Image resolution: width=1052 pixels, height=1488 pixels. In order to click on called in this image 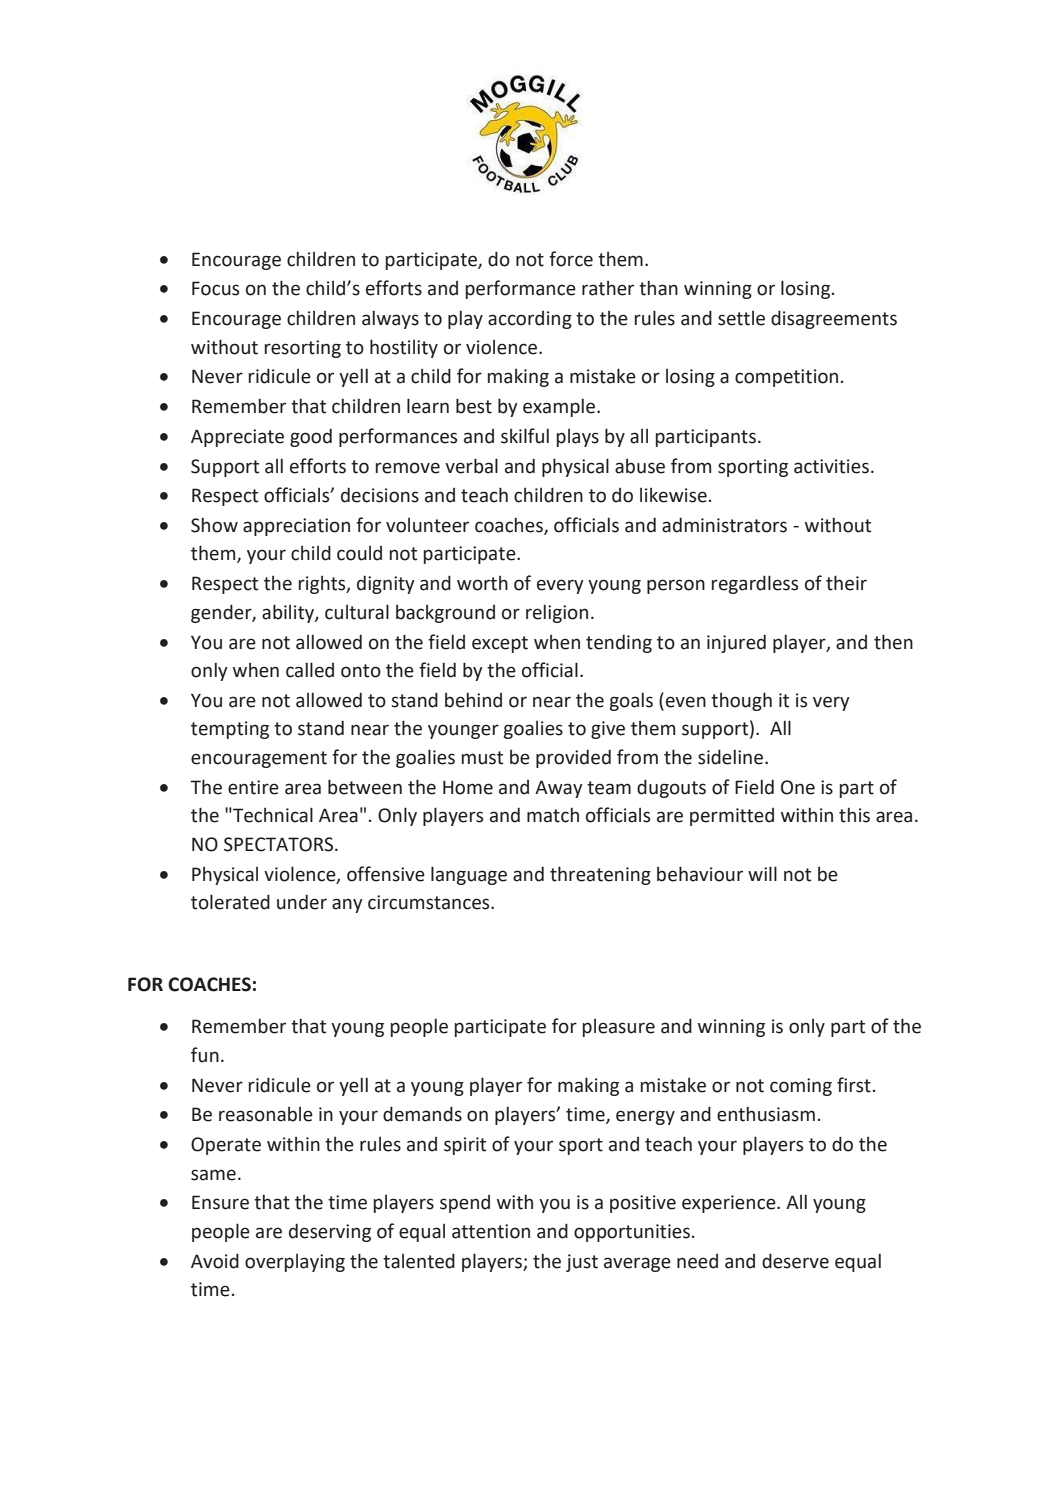, I will do `click(310, 670)`.
